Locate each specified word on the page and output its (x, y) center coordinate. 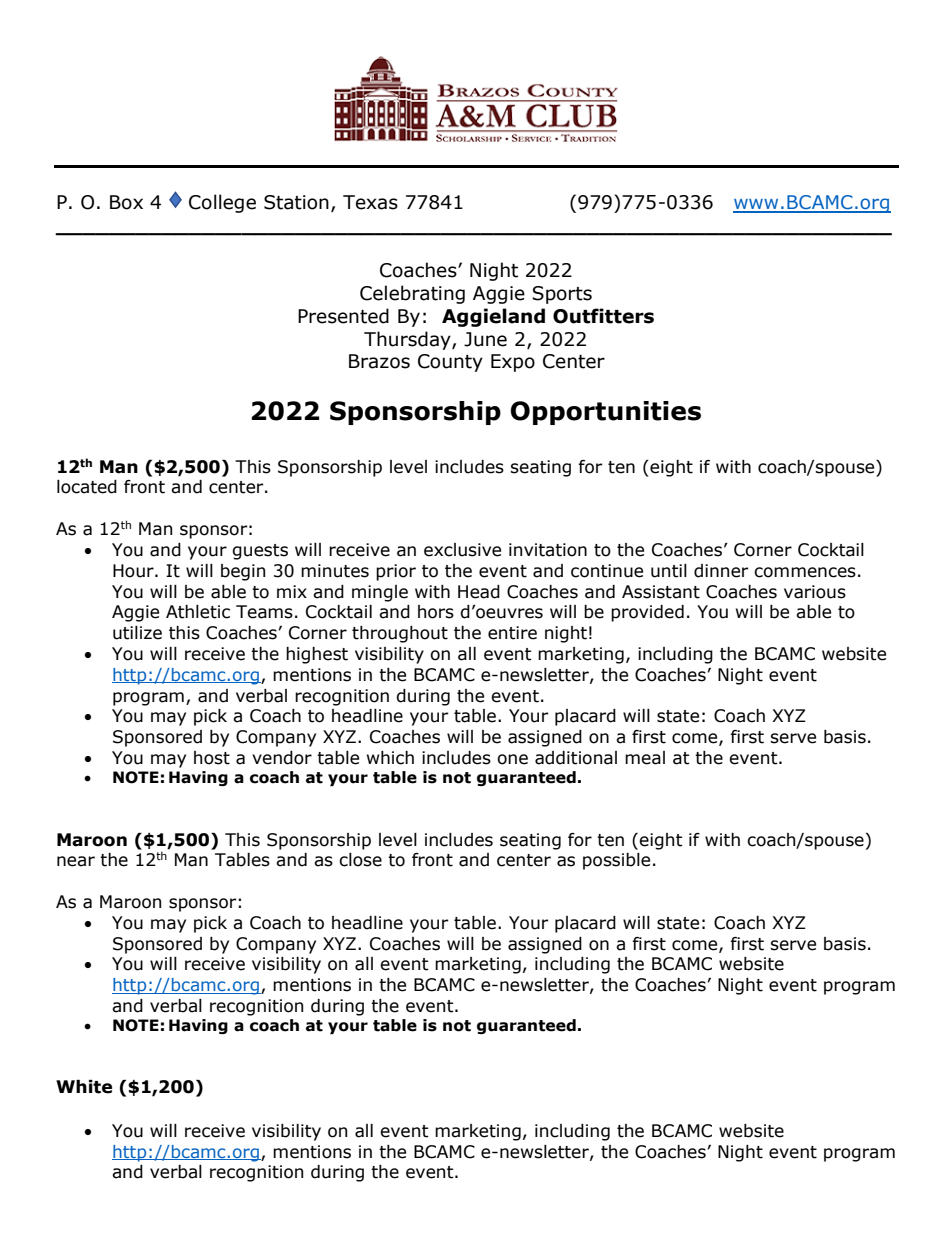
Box (126, 202)
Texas (370, 202)
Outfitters (603, 316)
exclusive (462, 550)
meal (645, 758)
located (87, 487)
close (360, 860)
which (390, 758)
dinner (721, 571)
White (84, 1087)
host (212, 758)
